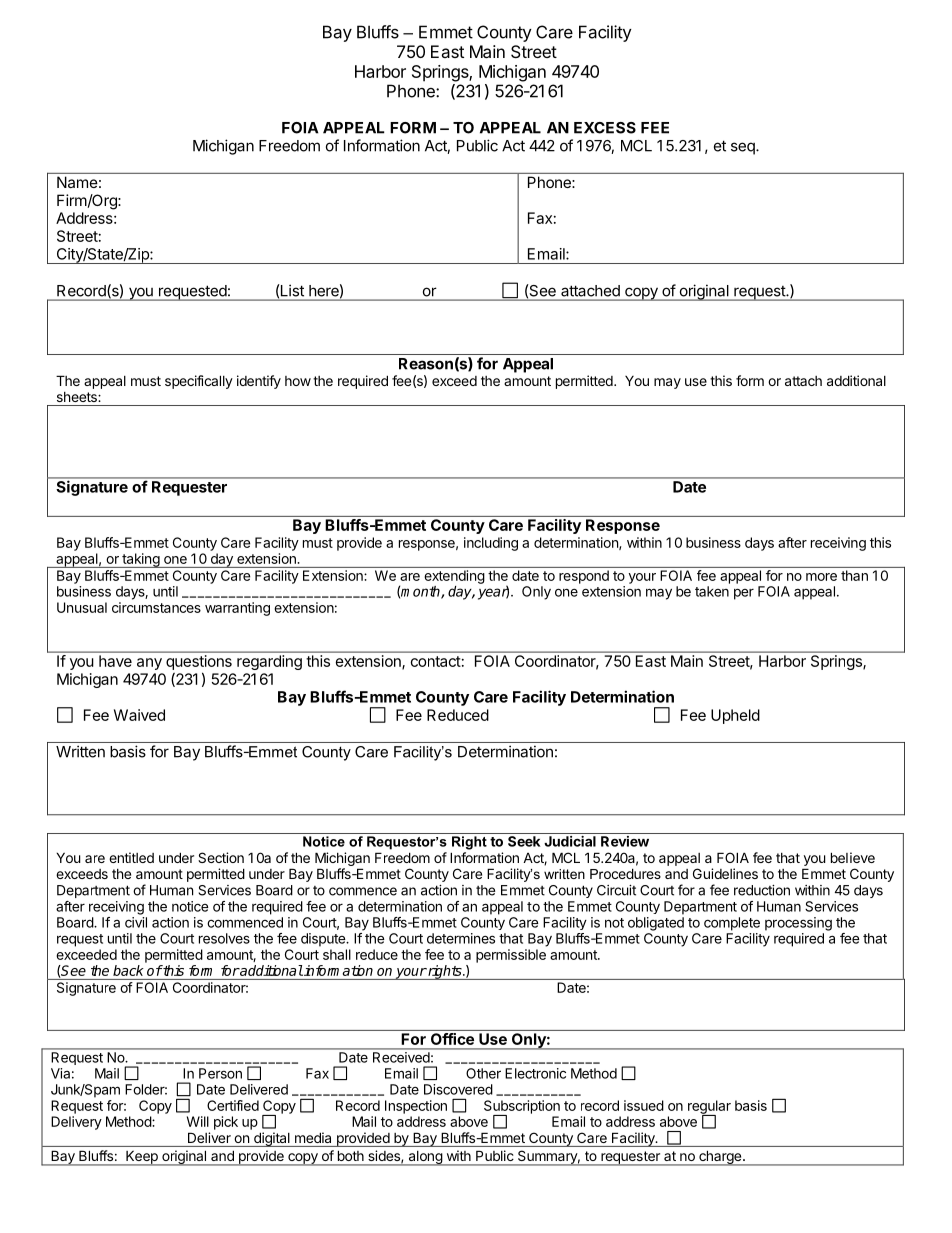 The width and height of the document is (952, 1233). Describe the element at coordinates (605, 128) in the document. I see `EXCESS` at that location.
